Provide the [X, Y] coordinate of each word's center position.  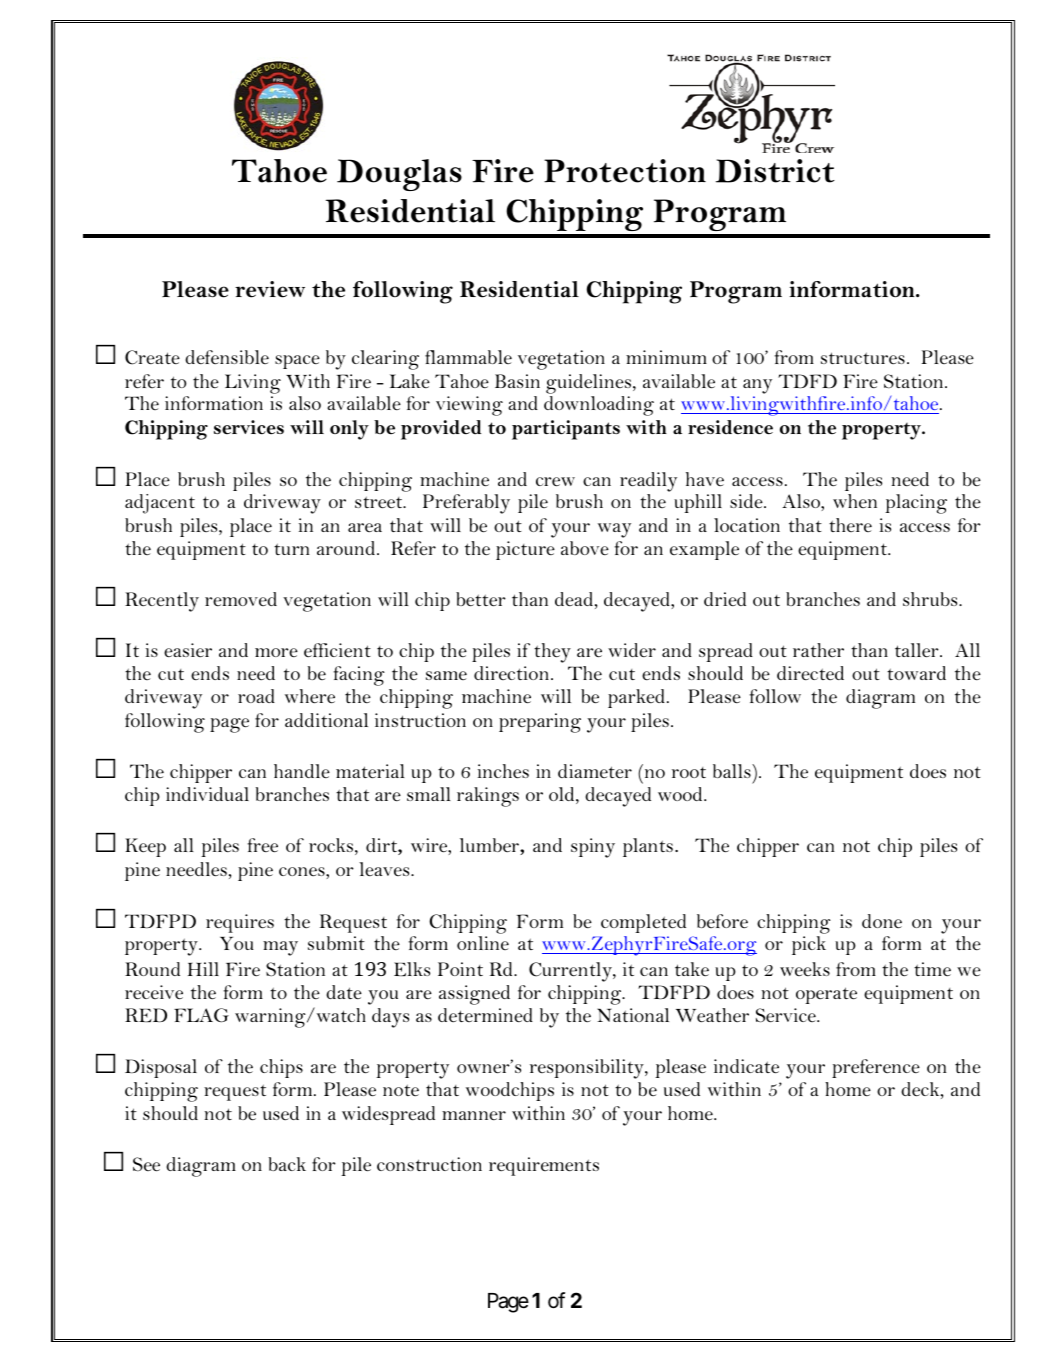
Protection [625, 171]
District [775, 171]
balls [733, 771]
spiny [593, 848]
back [287, 1164]
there [850, 525]
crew [555, 482]
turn [292, 549]
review [270, 289]
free [263, 845]
